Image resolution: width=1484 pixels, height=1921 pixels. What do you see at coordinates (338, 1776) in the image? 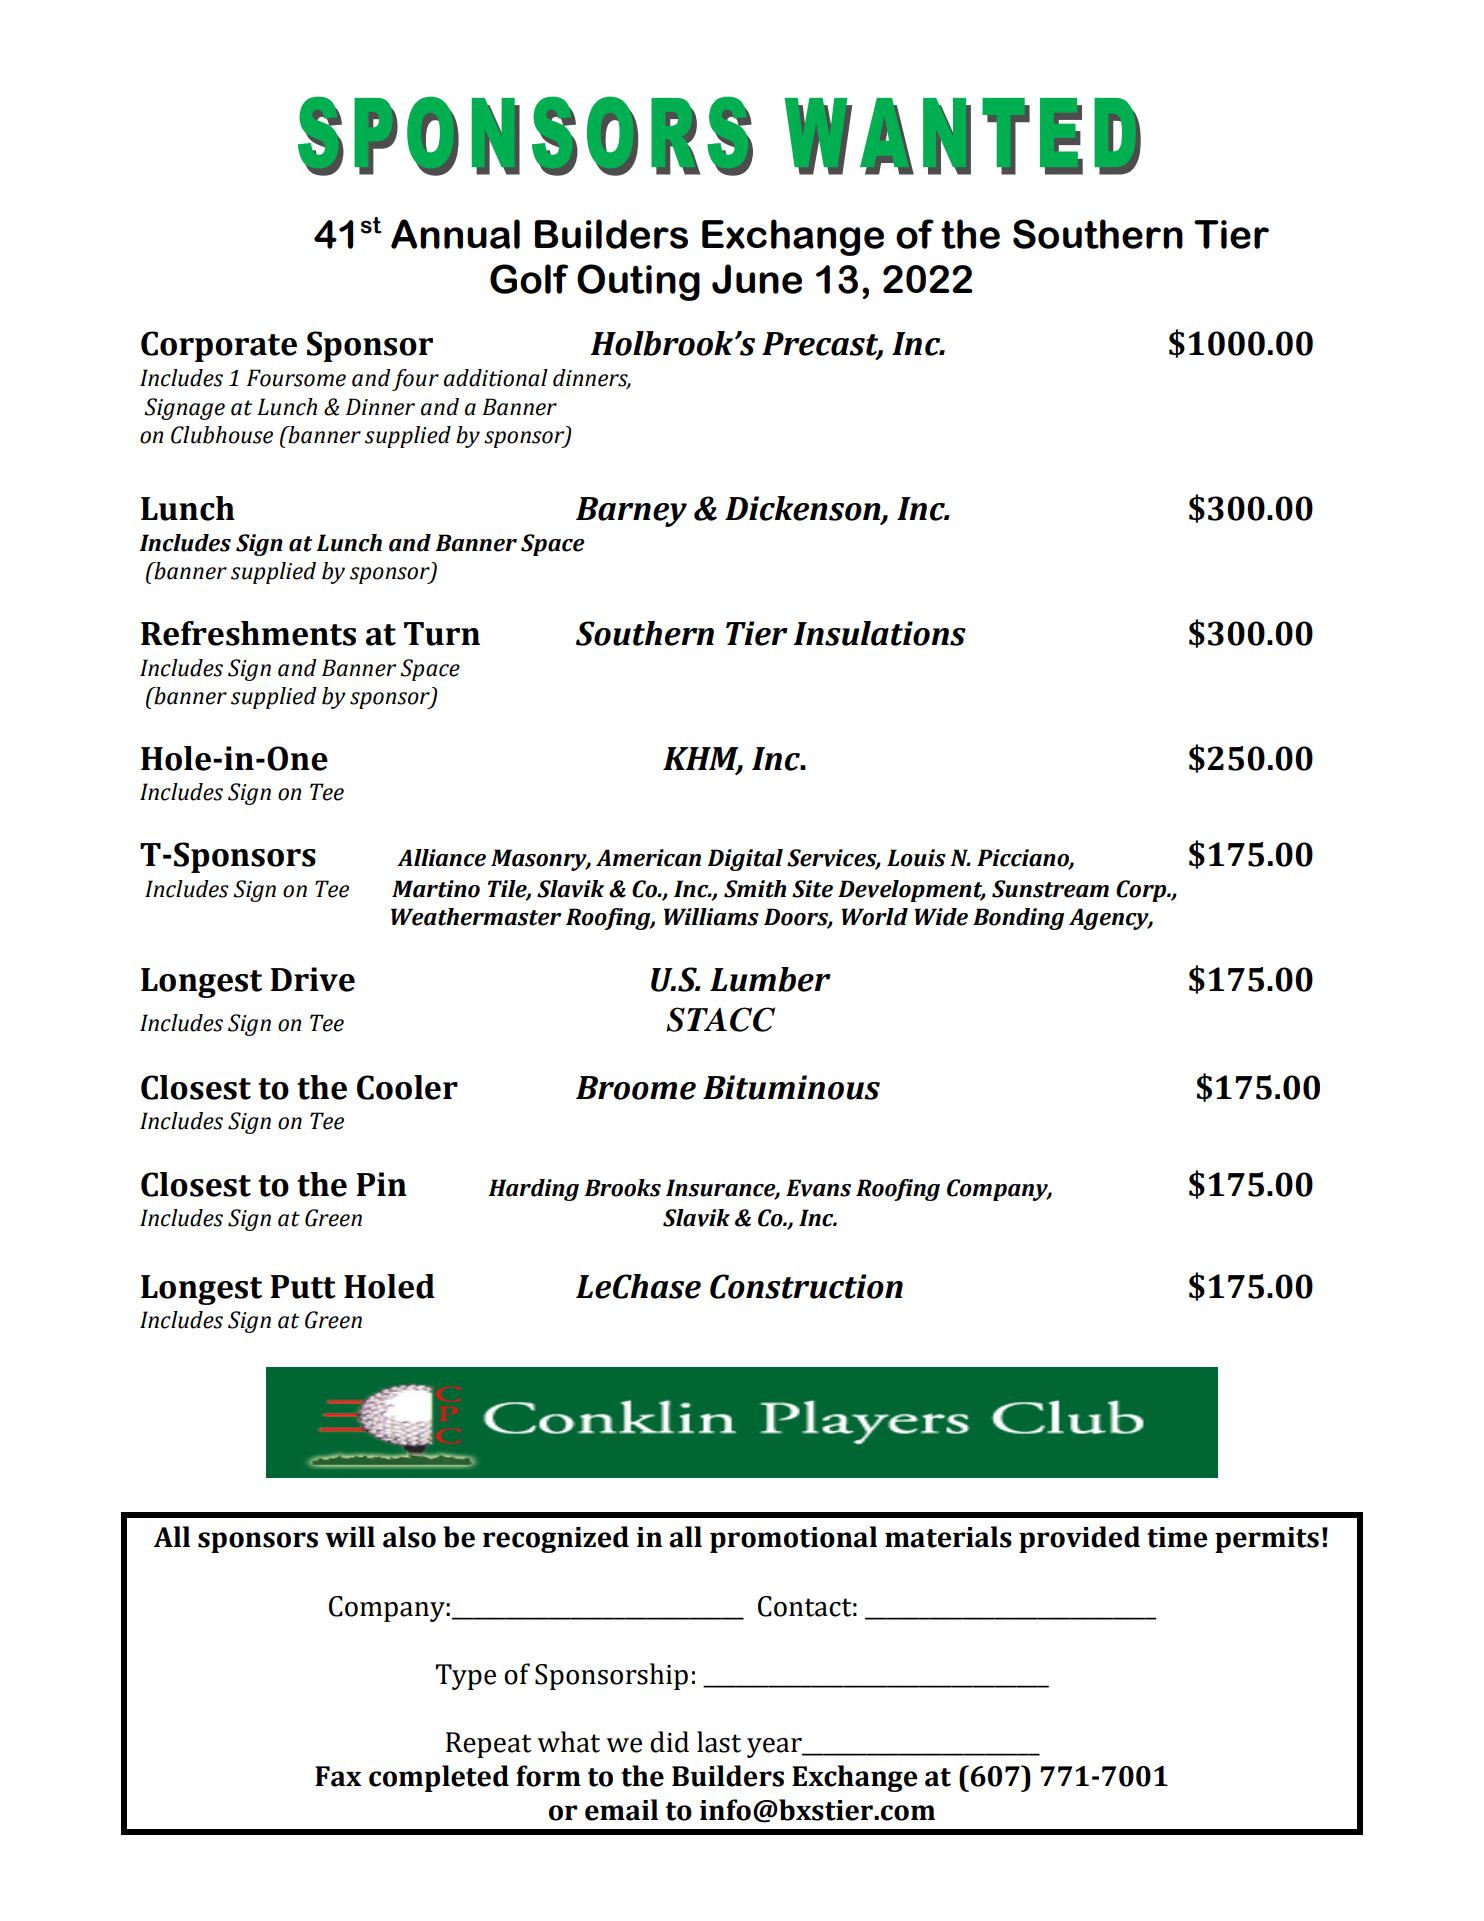
I see `Fax` at bounding box center [338, 1776].
